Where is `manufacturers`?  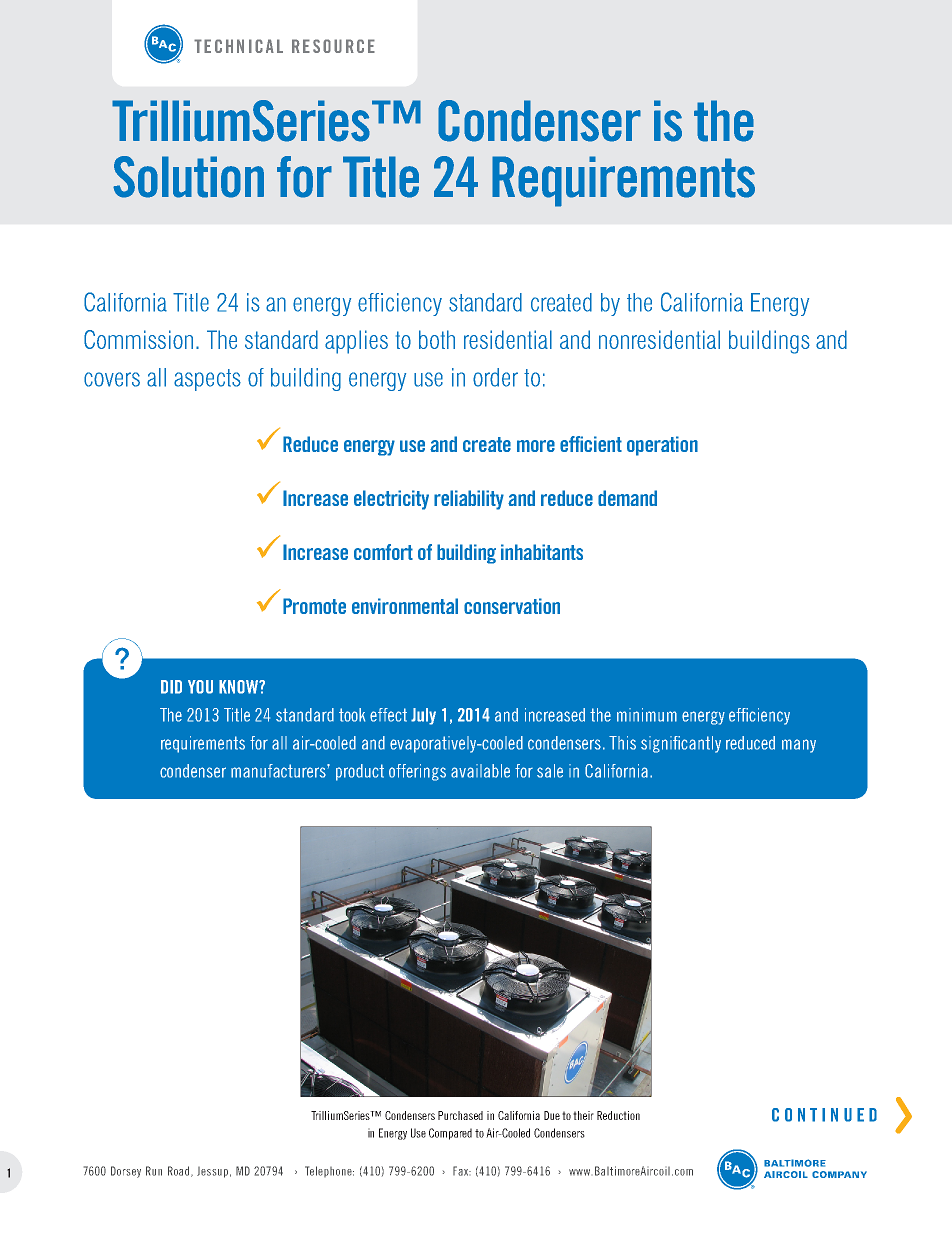
manufacturers is located at coordinates (279, 771).
